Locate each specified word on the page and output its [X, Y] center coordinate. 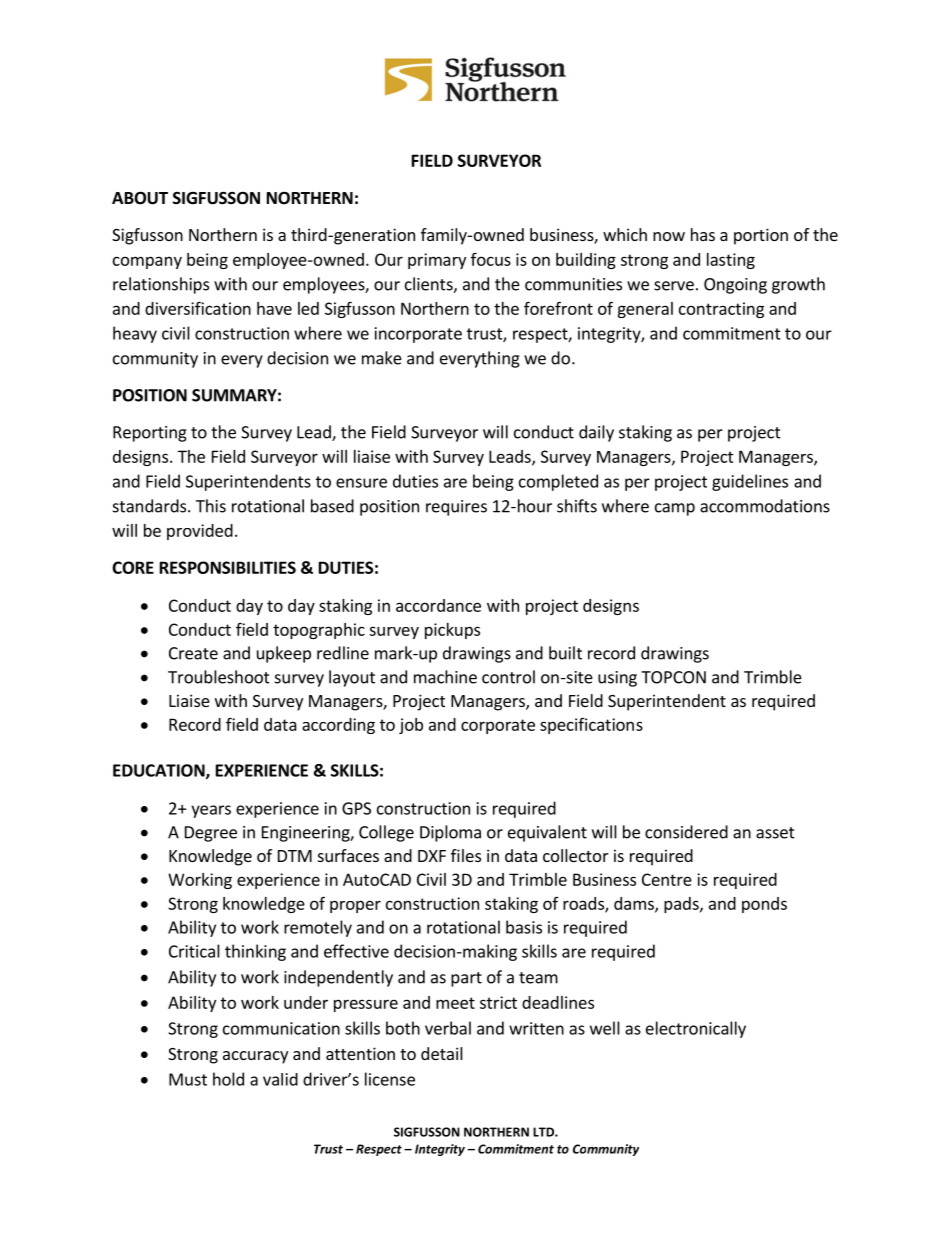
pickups [452, 631]
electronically [696, 1029]
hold [228, 1079]
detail [442, 1053]
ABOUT [140, 198]
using [617, 679]
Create [193, 653]
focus [491, 259]
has [703, 234]
